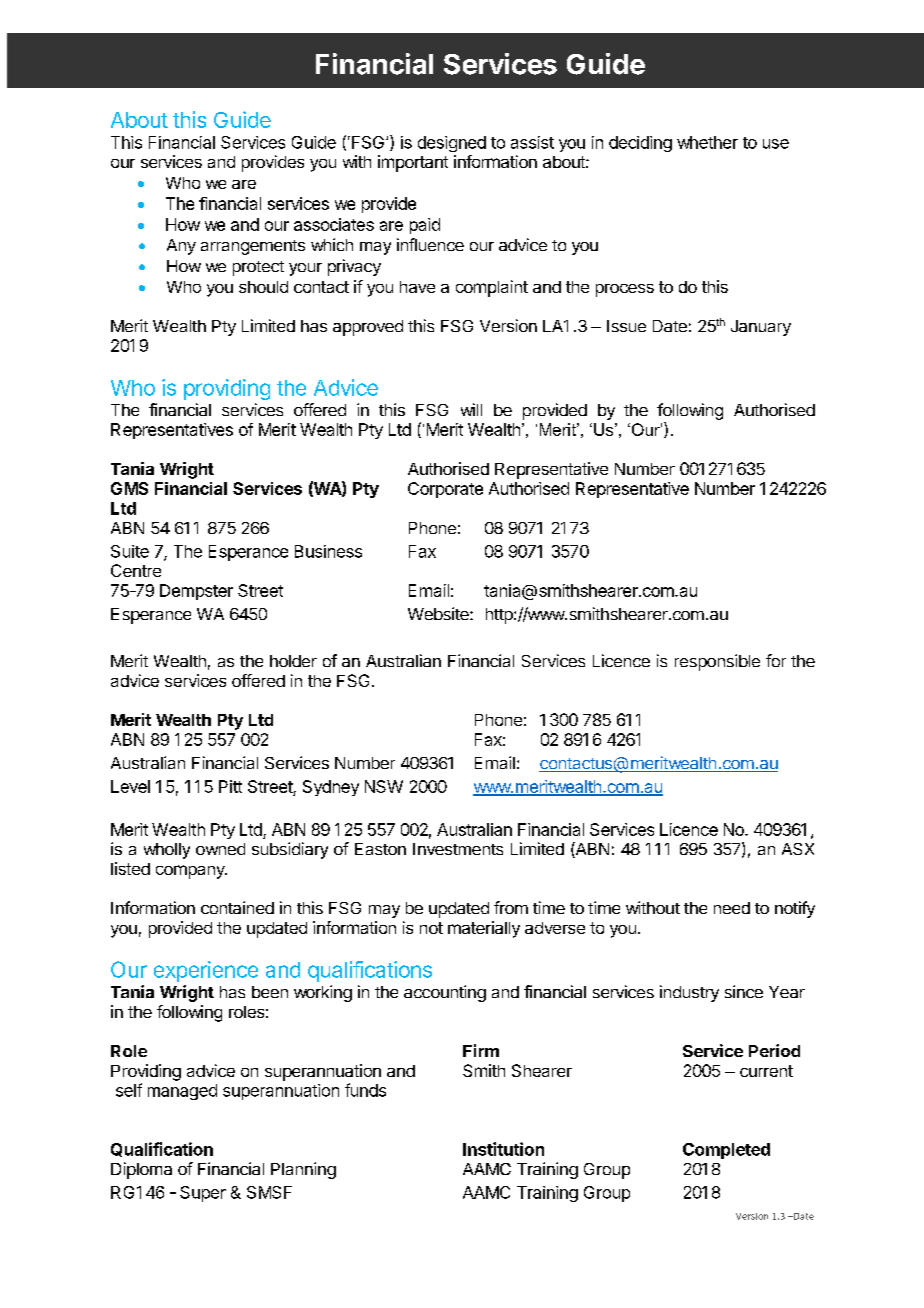 The height and width of the screenshot is (1308, 924). I want to click on responsible, so click(717, 662).
